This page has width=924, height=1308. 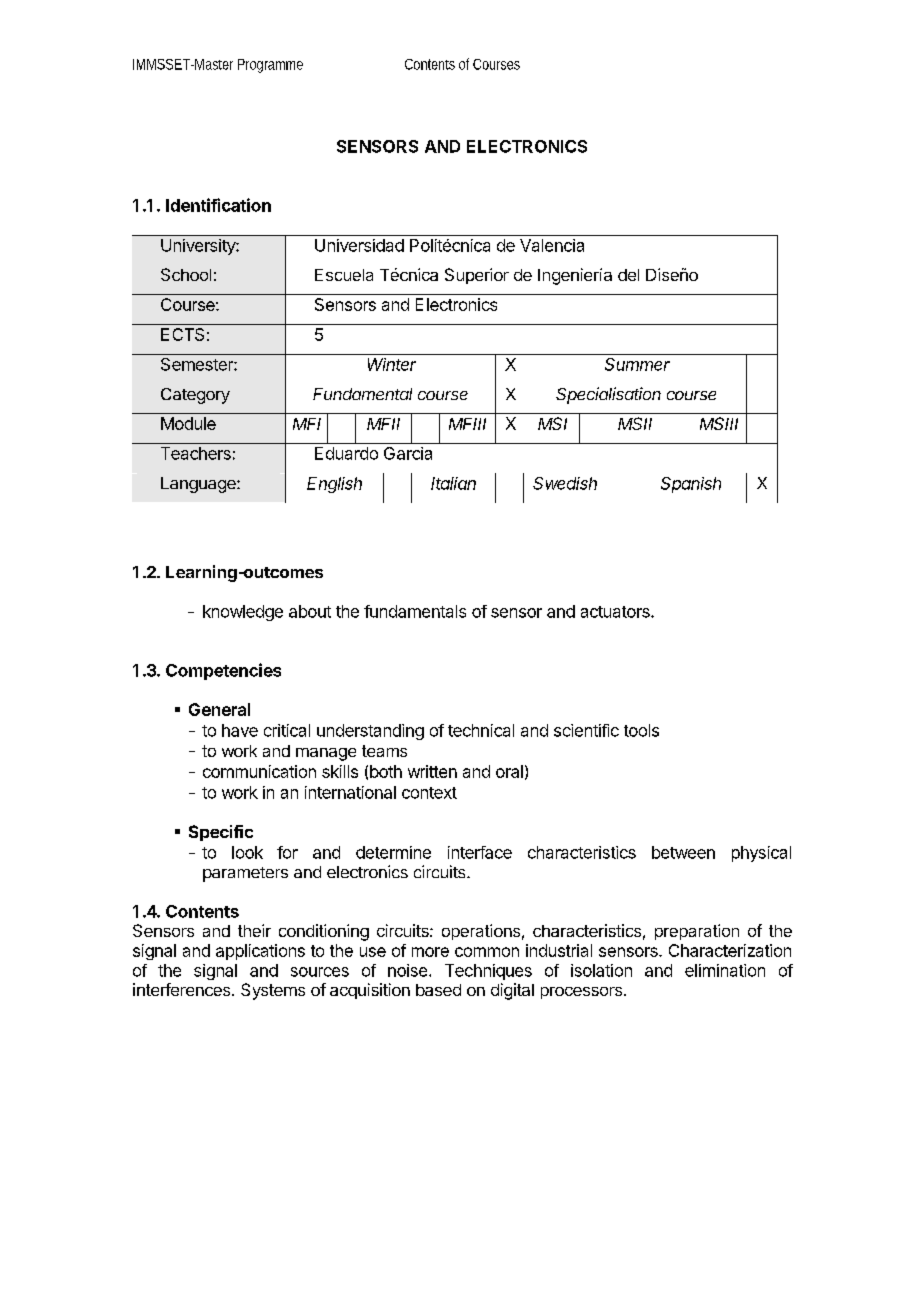 What do you see at coordinates (199, 485) in the page?
I see `Language` at bounding box center [199, 485].
